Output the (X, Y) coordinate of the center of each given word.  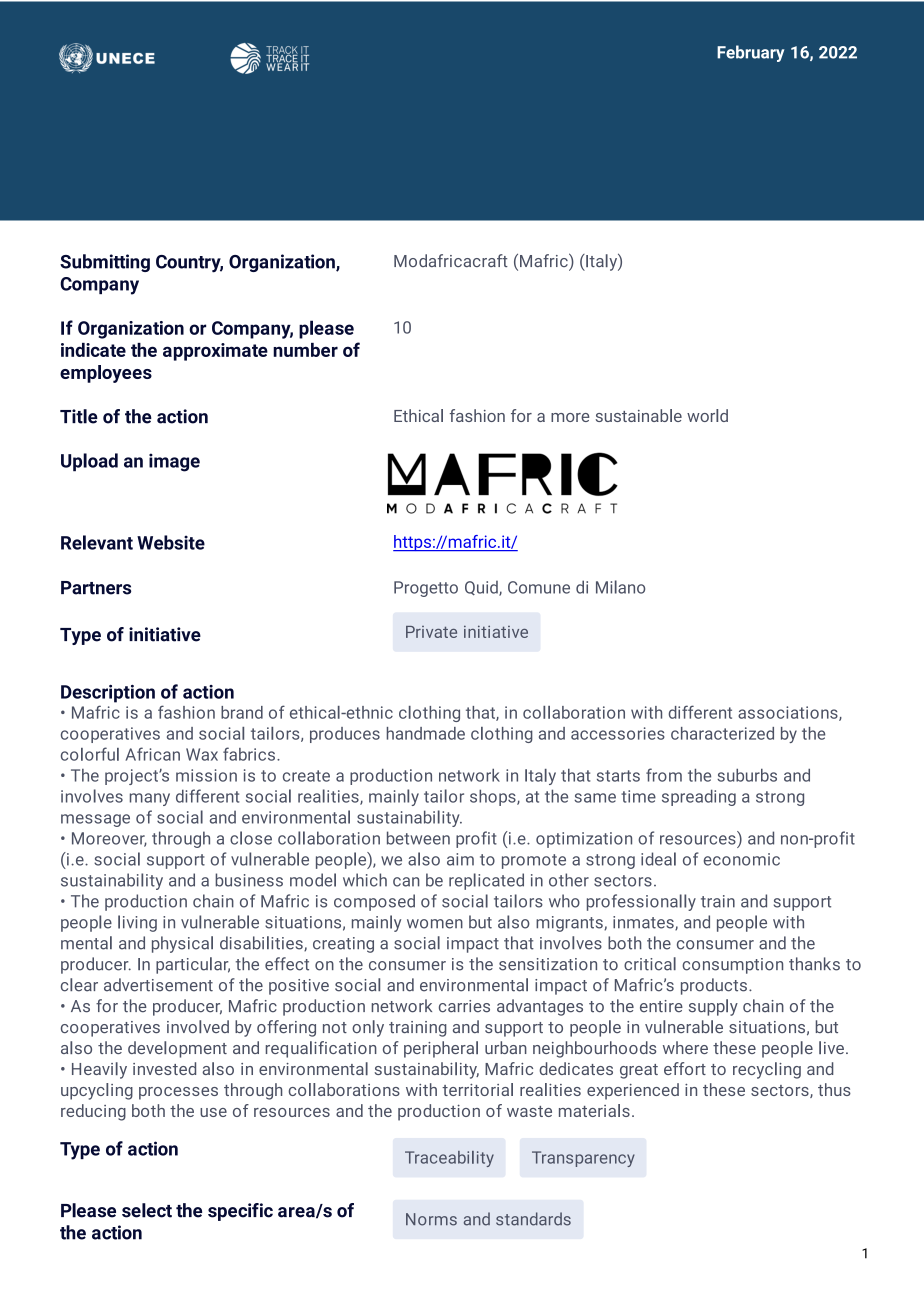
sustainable (639, 415)
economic (742, 859)
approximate (215, 352)
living (137, 923)
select (147, 1210)
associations (789, 713)
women (435, 924)
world (707, 415)
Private (431, 632)
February (751, 53)
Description (108, 694)
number (305, 350)
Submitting (105, 263)
